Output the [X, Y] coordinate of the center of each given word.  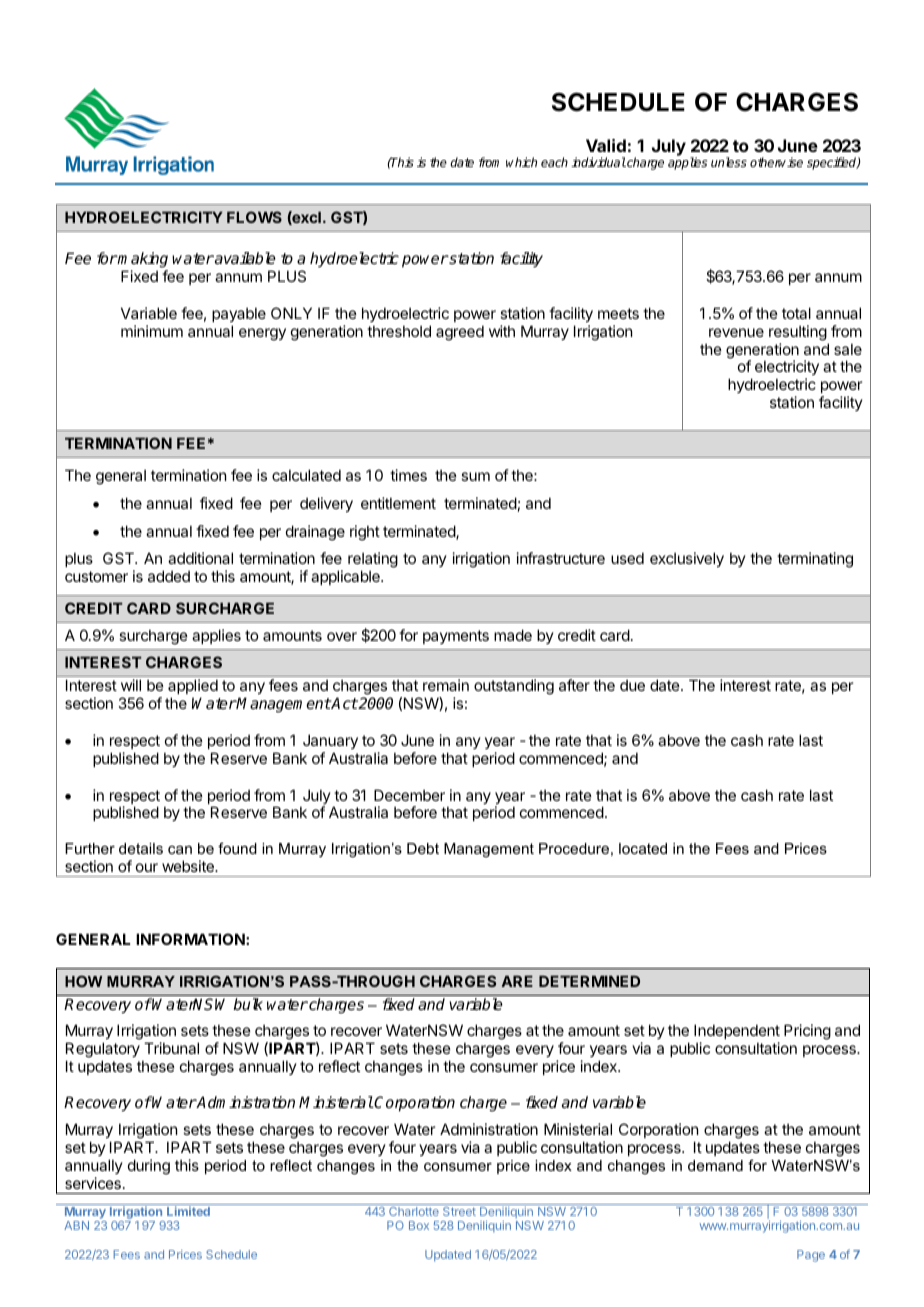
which [521, 162]
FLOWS [254, 217]
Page [811, 1256]
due [632, 685]
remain [446, 685]
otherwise [776, 162]
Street [459, 1211]
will [131, 685]
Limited [188, 1211]
